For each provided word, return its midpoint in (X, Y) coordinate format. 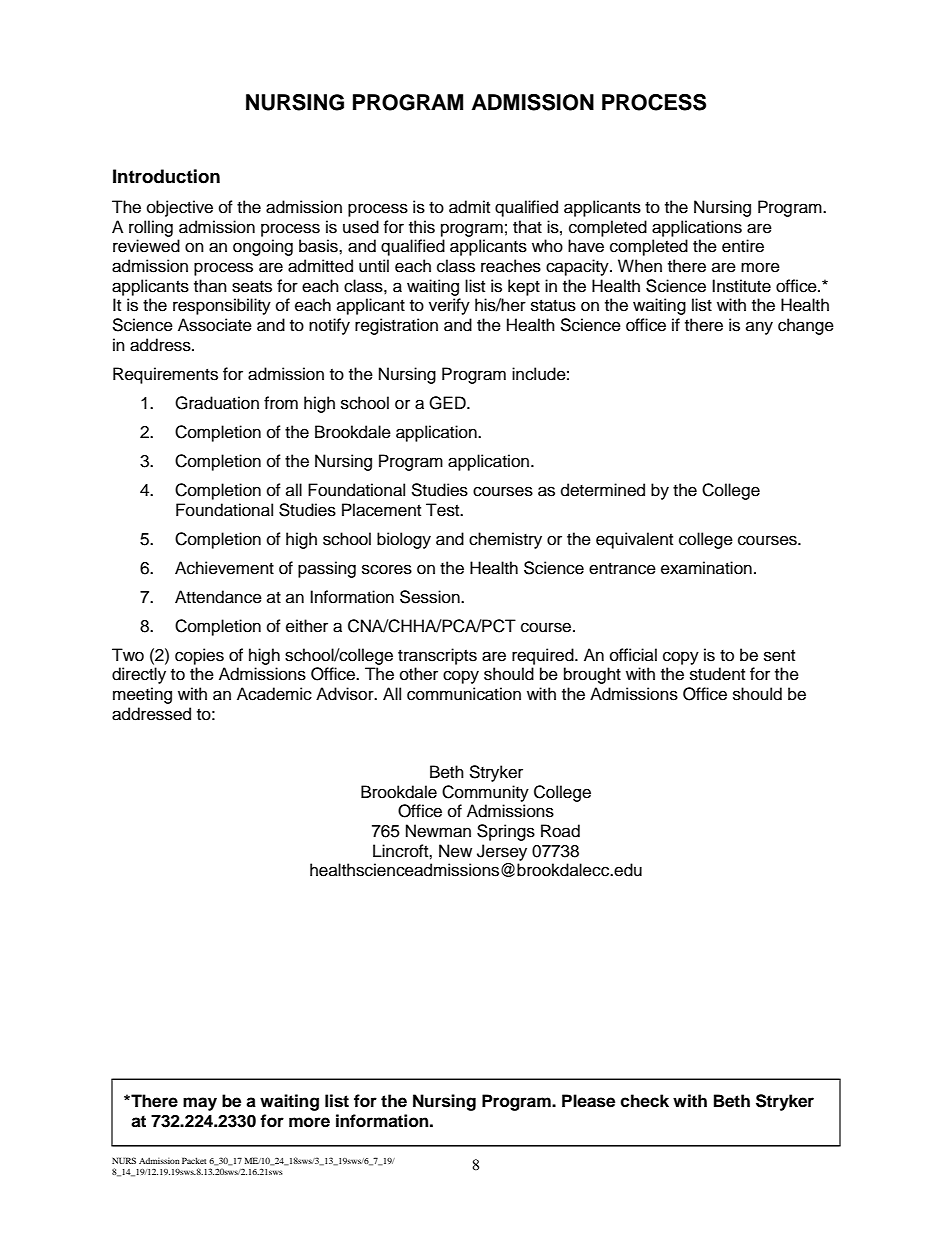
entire (743, 246)
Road (560, 831)
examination (706, 568)
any (759, 328)
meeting (142, 695)
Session (431, 597)
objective (180, 208)
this (422, 227)
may (200, 1104)
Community (485, 793)
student (717, 674)
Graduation (217, 403)
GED (448, 403)
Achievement (224, 568)
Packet (194, 1160)
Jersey (502, 852)
